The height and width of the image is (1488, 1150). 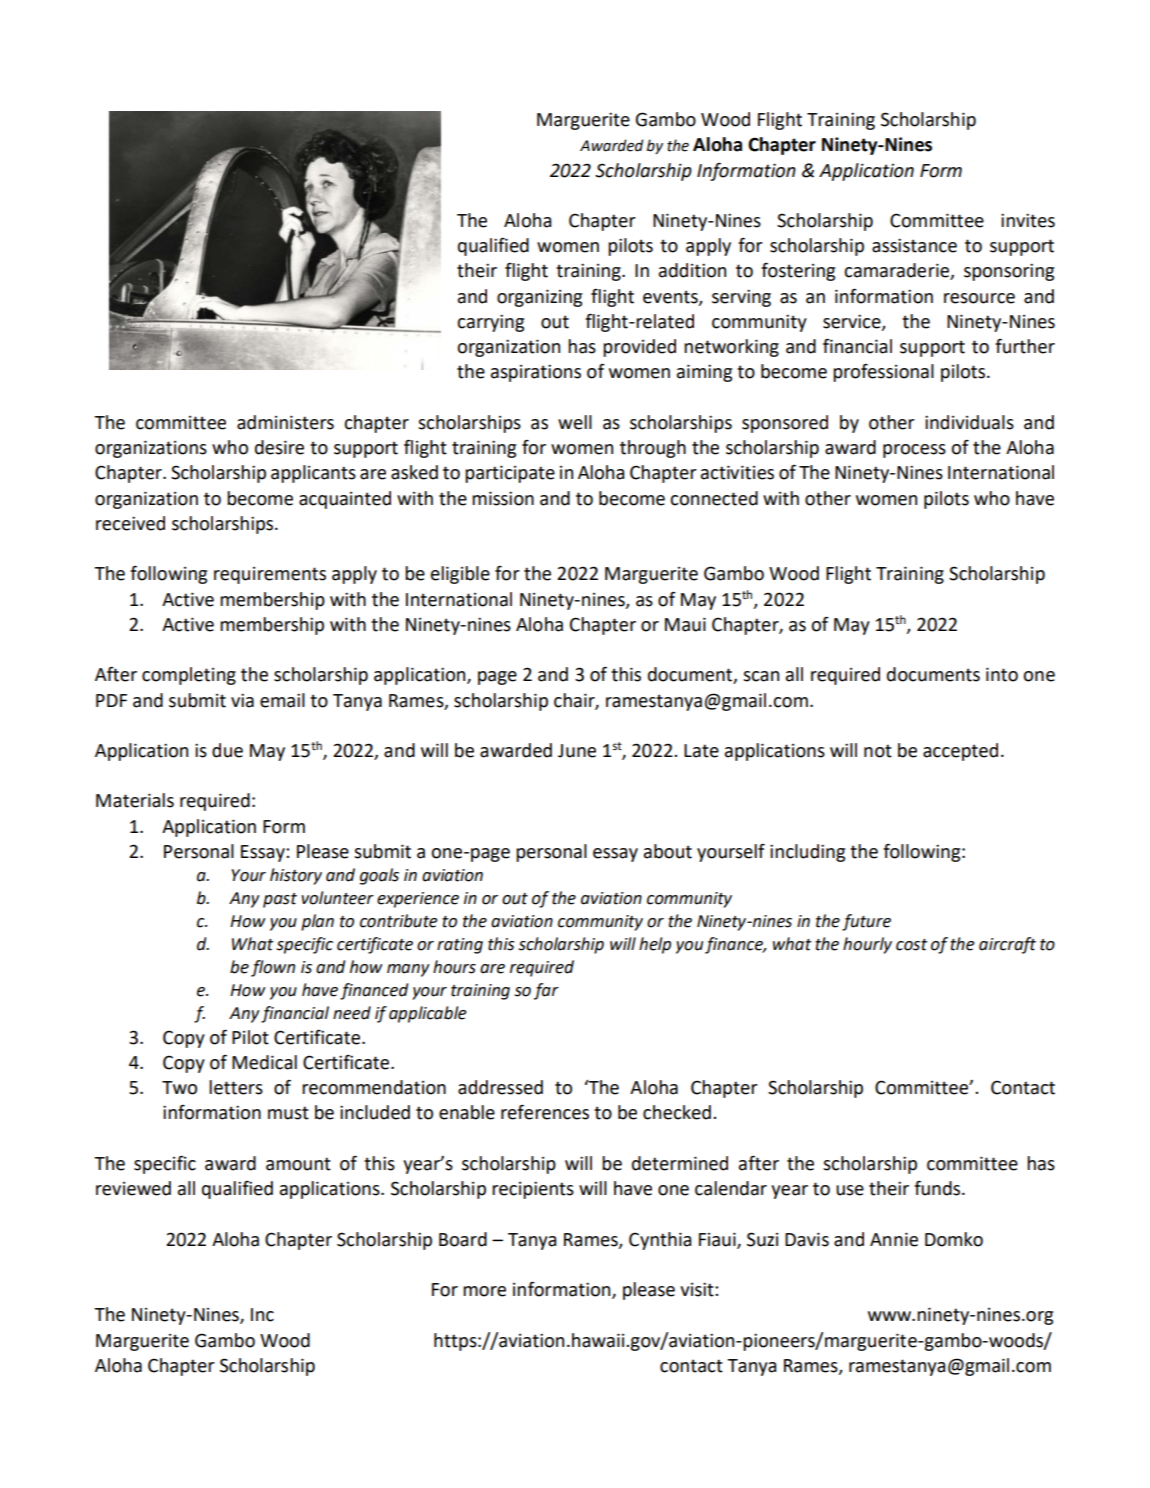 What do you see at coordinates (133, 1188) in the image?
I see `reviewed` at bounding box center [133, 1188].
